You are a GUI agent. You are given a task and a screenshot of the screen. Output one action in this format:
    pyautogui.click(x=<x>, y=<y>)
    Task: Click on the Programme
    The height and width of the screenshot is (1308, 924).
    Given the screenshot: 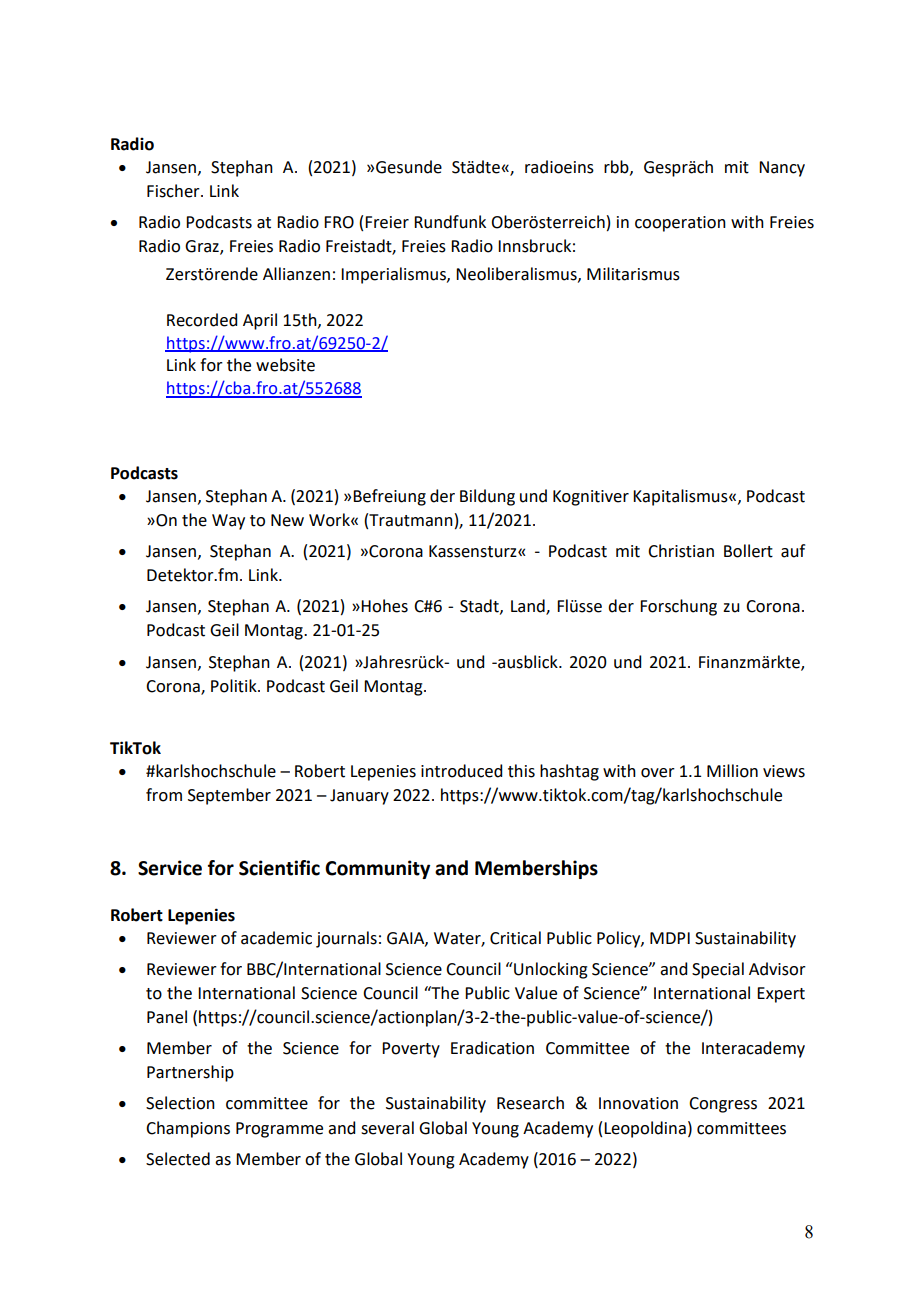 What is the action you would take?
    pyautogui.click(x=279, y=1130)
